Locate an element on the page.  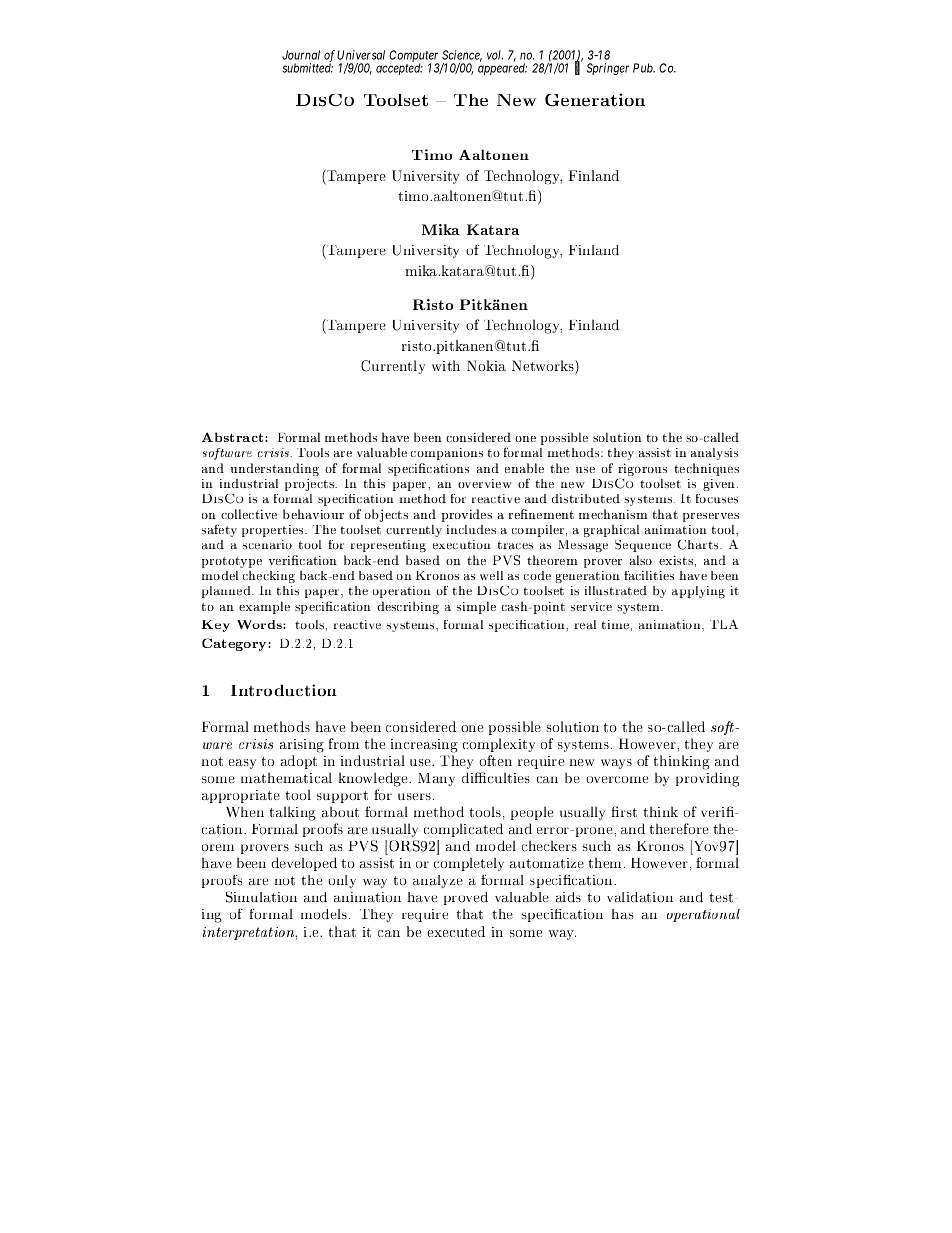
ways is located at coordinates (616, 764).
